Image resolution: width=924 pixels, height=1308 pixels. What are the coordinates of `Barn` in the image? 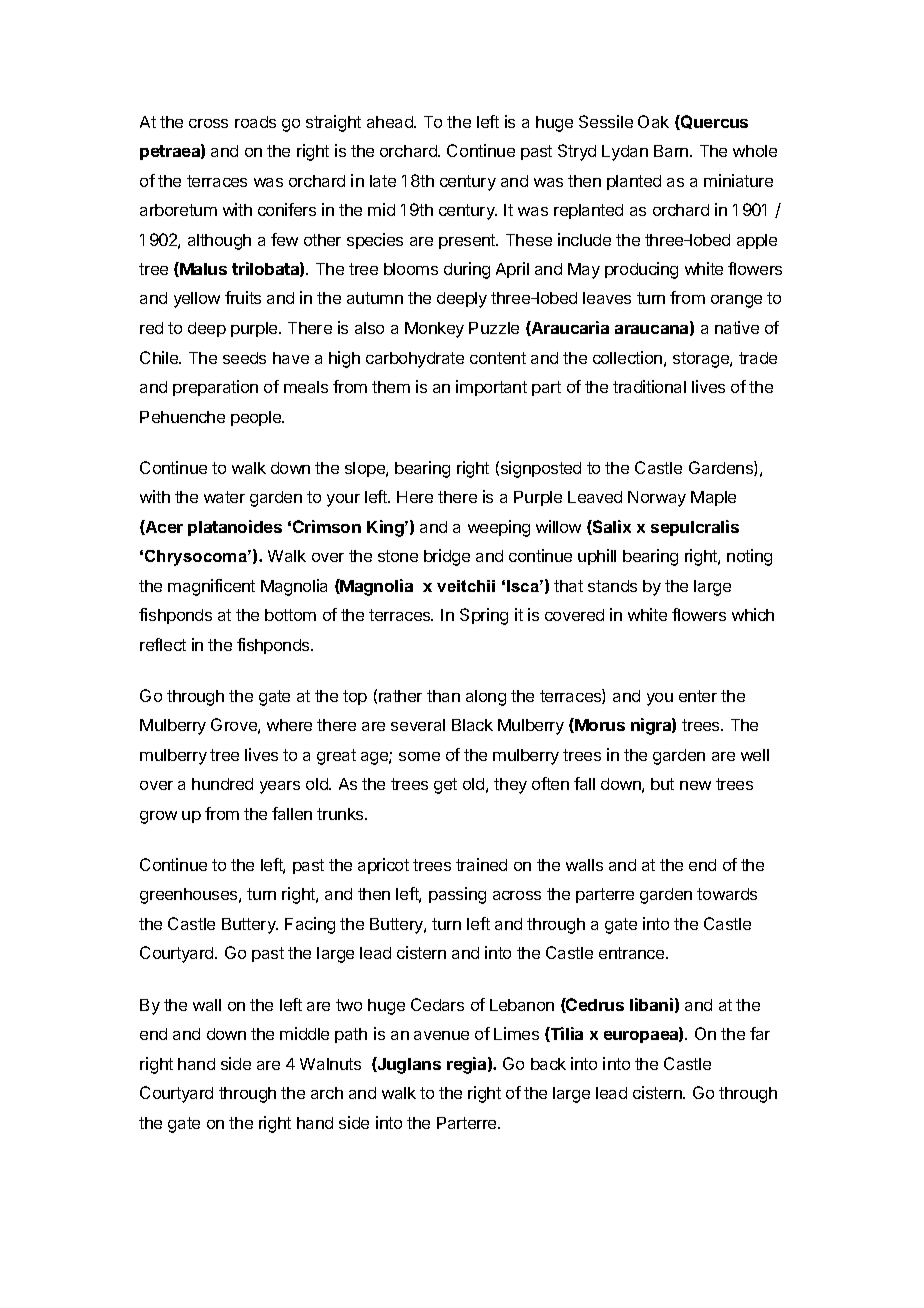 It's located at (672, 151).
